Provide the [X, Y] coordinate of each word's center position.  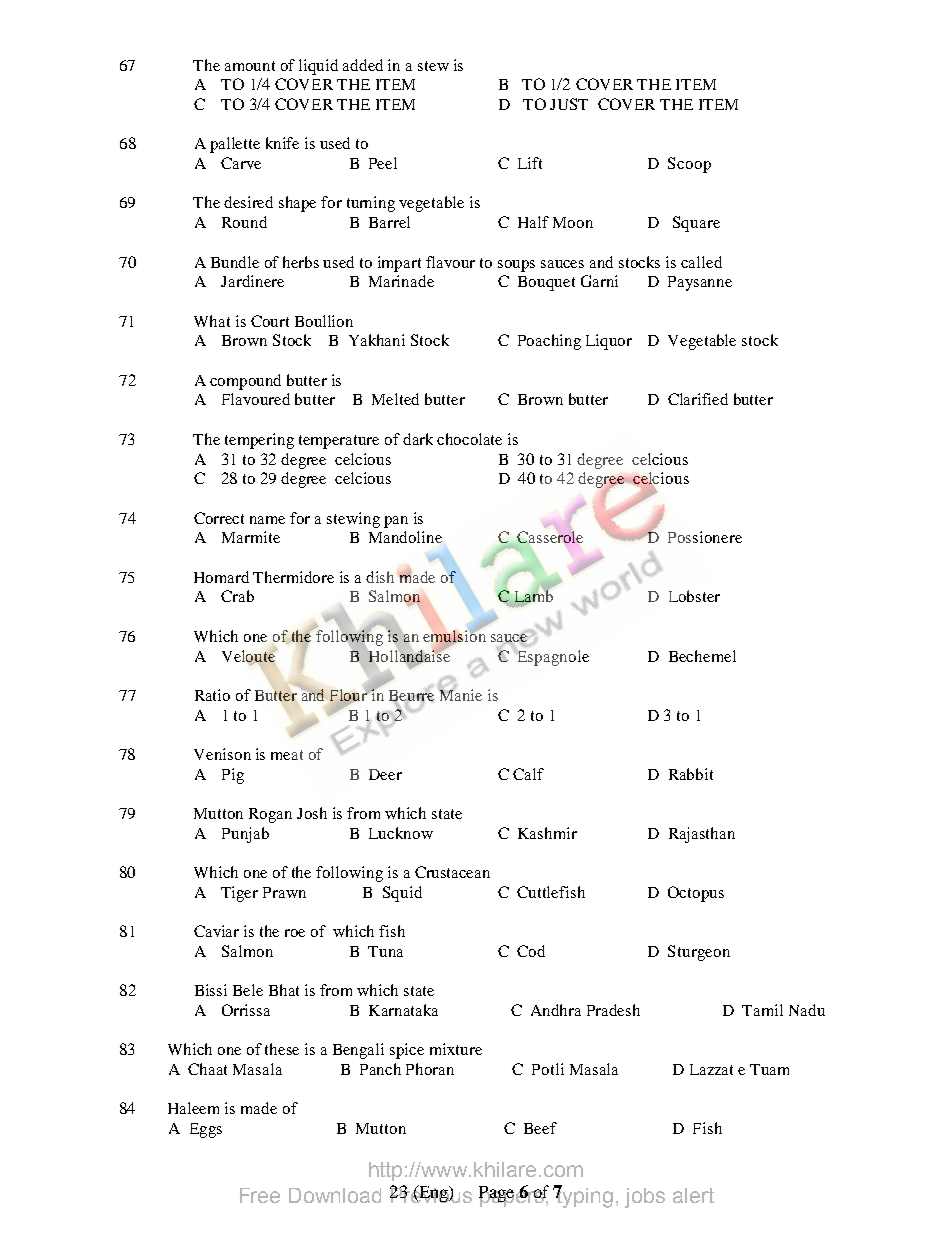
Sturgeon [699, 953]
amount [250, 66]
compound [245, 382]
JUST [569, 104]
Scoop [689, 165]
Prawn [284, 892]
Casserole [549, 538]
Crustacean [452, 872]
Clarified [698, 399]
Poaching [549, 342]
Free [260, 1195]
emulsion [454, 636]
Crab [237, 596]
